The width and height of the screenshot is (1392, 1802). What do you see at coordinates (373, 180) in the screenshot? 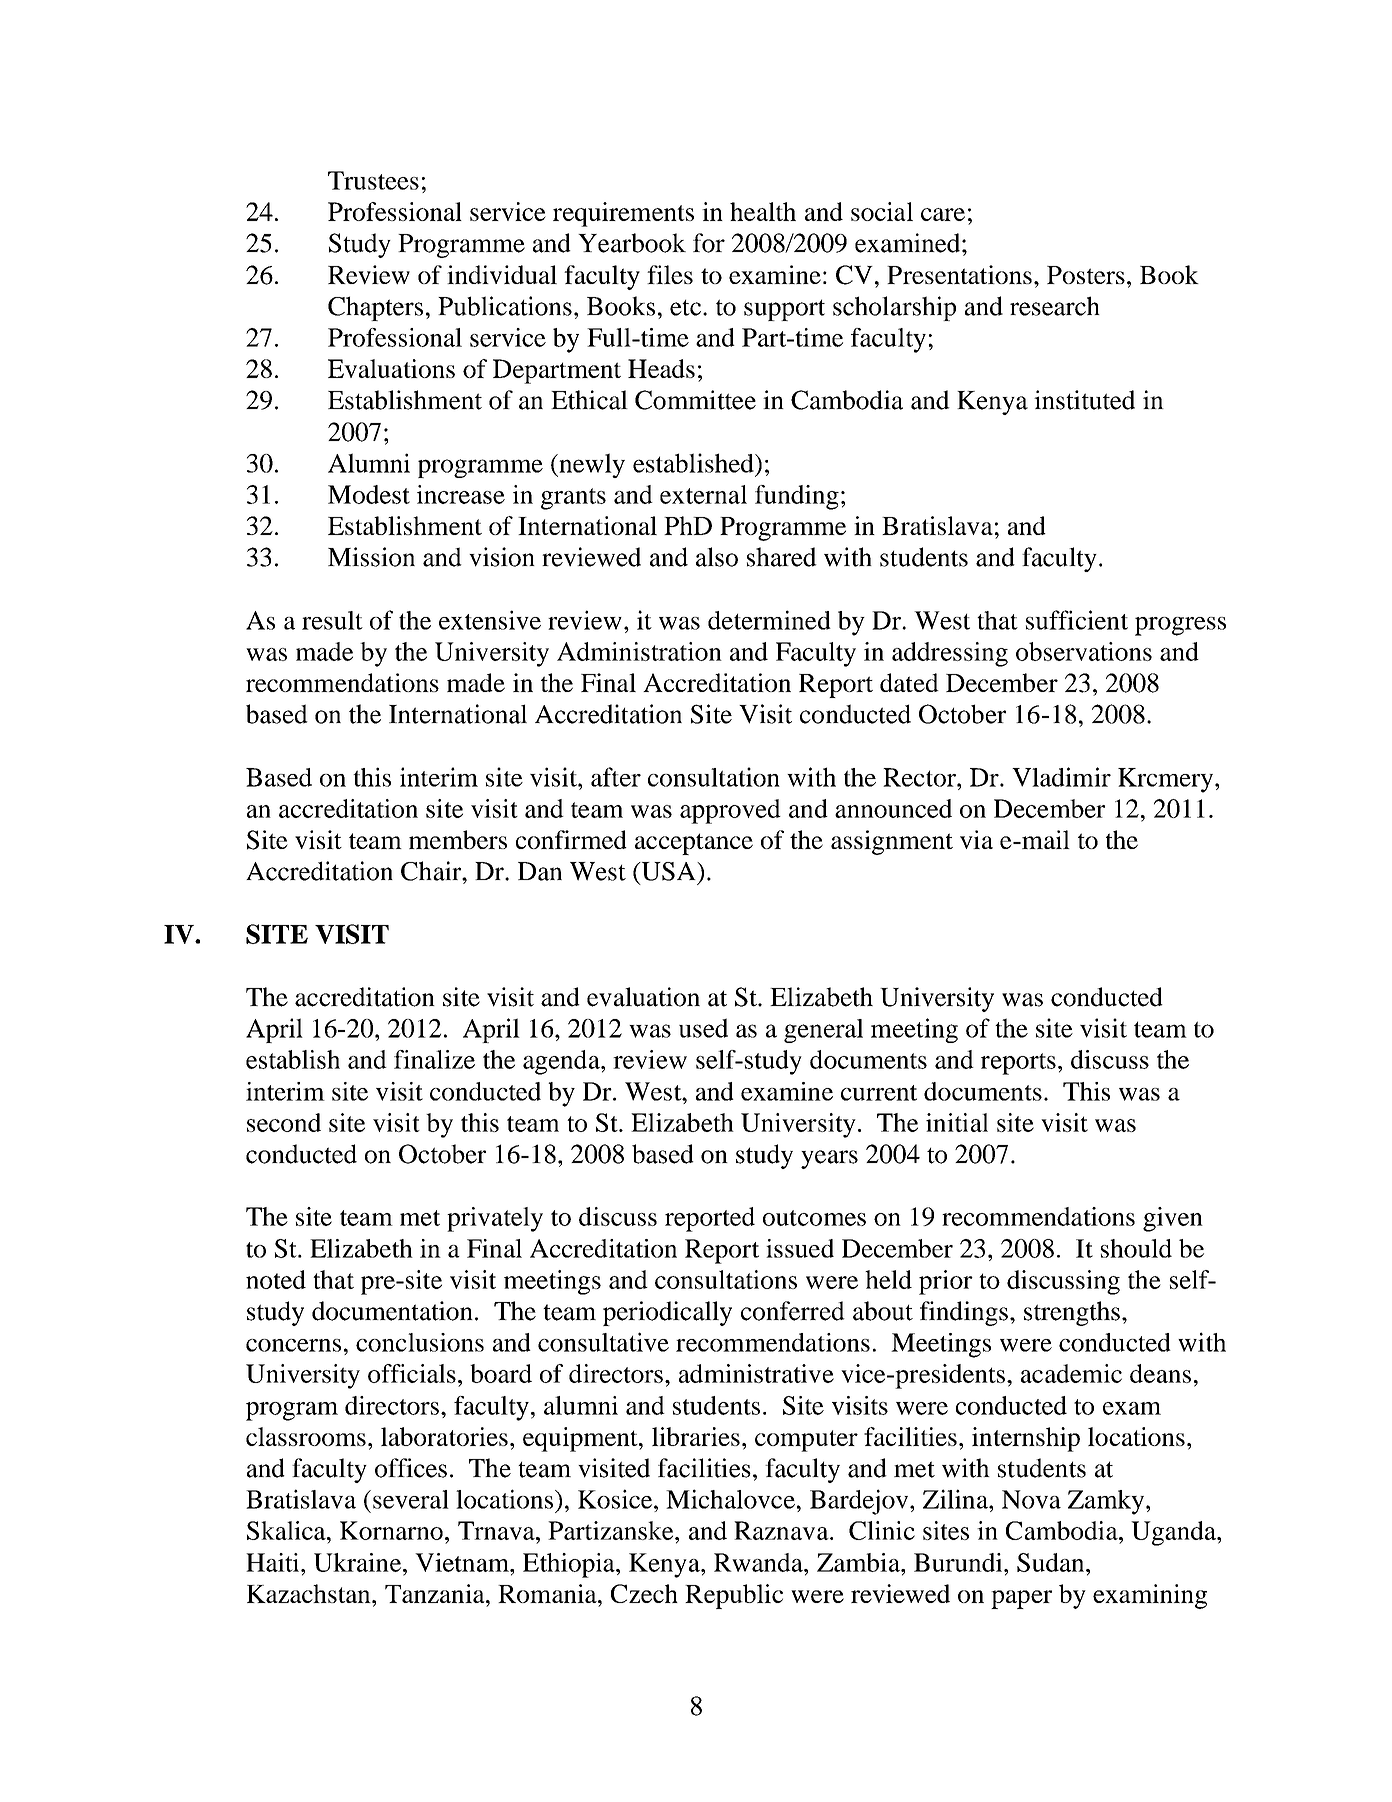
I see `Trustees` at bounding box center [373, 180].
